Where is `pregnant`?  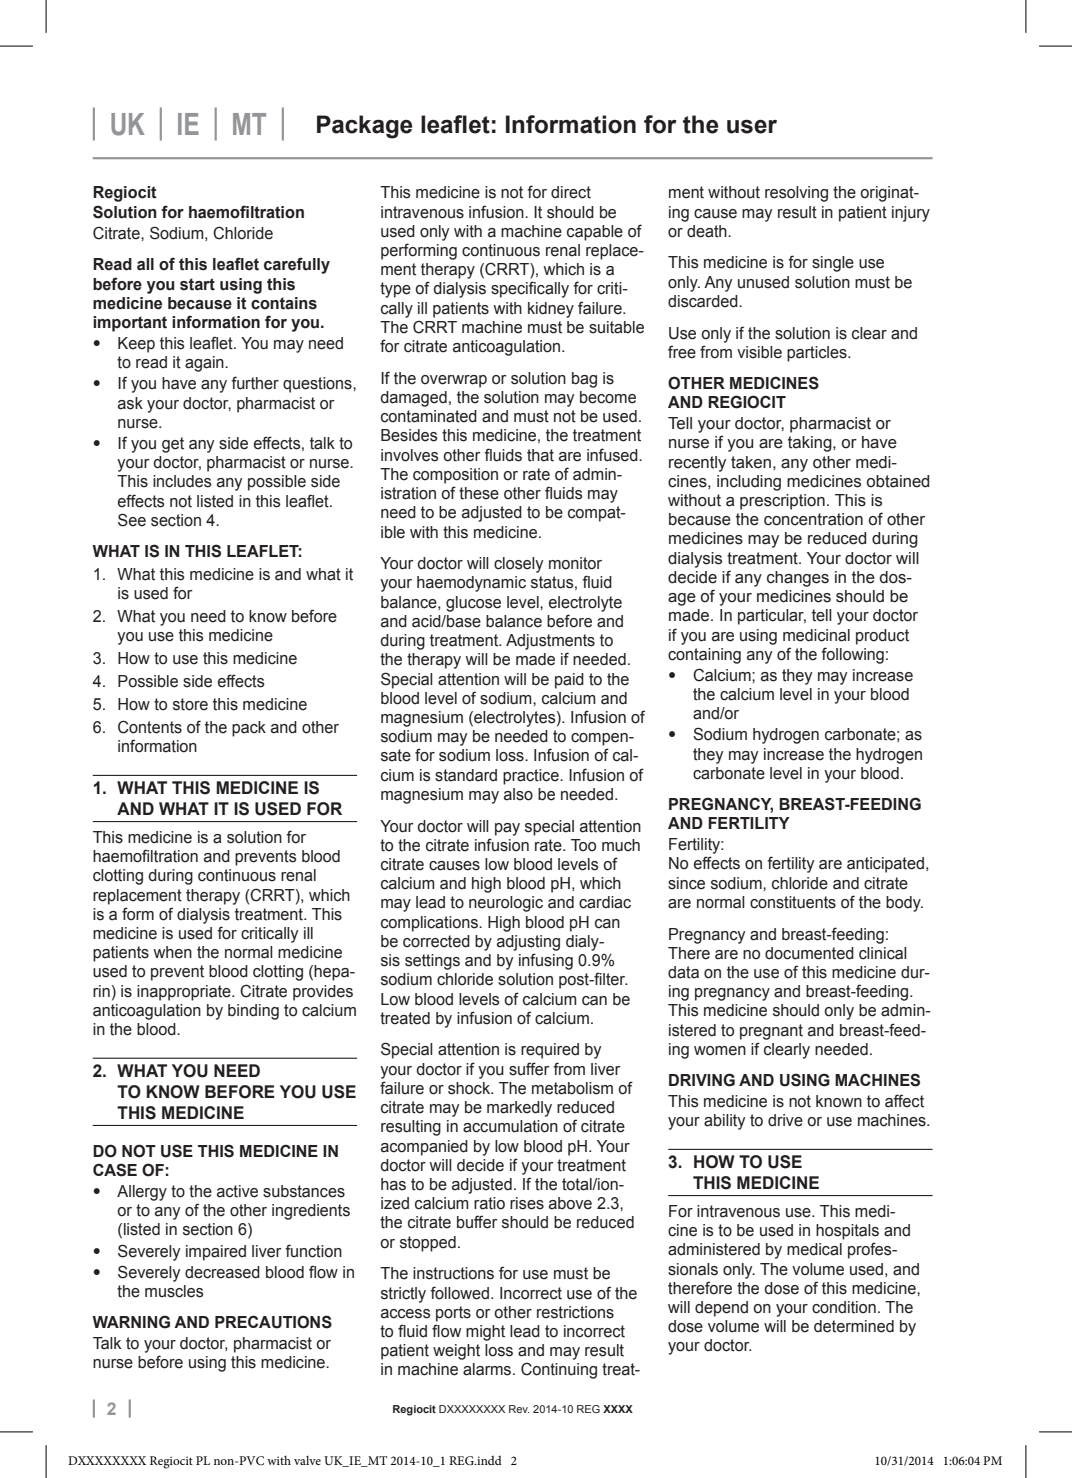 pregnant is located at coordinates (771, 1032).
